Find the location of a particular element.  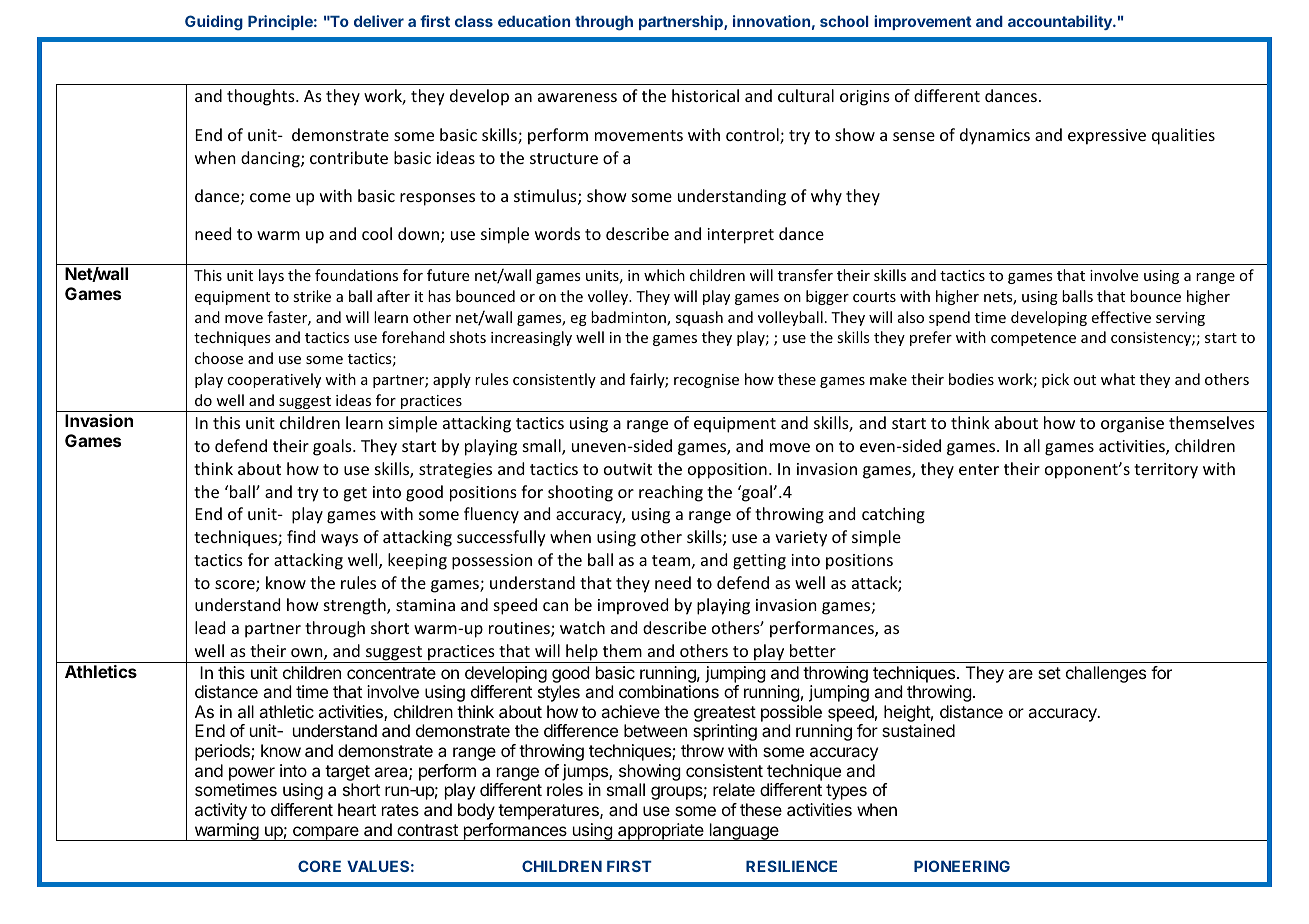

appropriate is located at coordinates (661, 832).
